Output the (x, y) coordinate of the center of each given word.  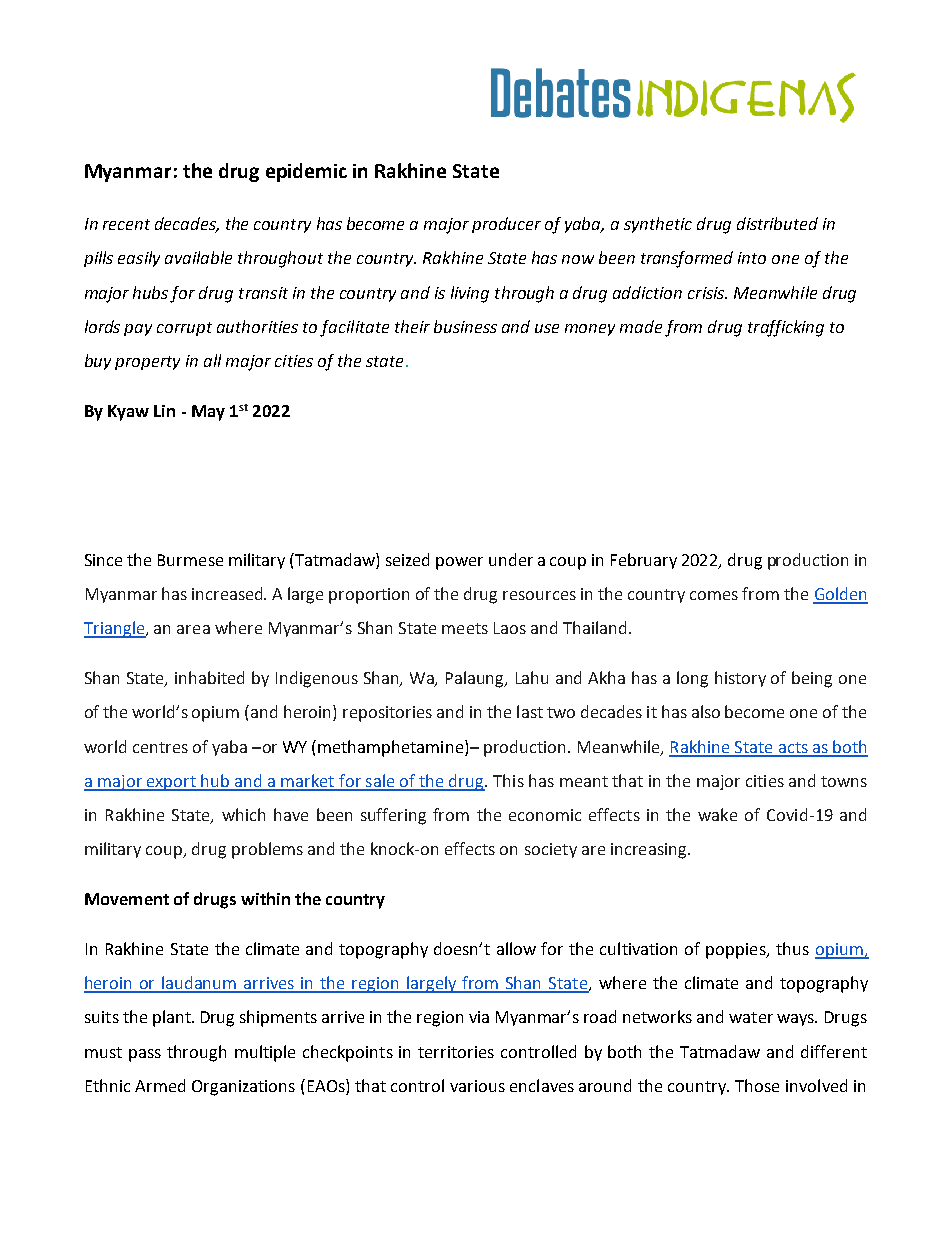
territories (456, 1052)
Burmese (190, 560)
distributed (777, 223)
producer (506, 225)
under (511, 559)
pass (145, 1055)
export (171, 783)
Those (757, 1085)
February (644, 561)
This (508, 780)
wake (717, 814)
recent (126, 224)
